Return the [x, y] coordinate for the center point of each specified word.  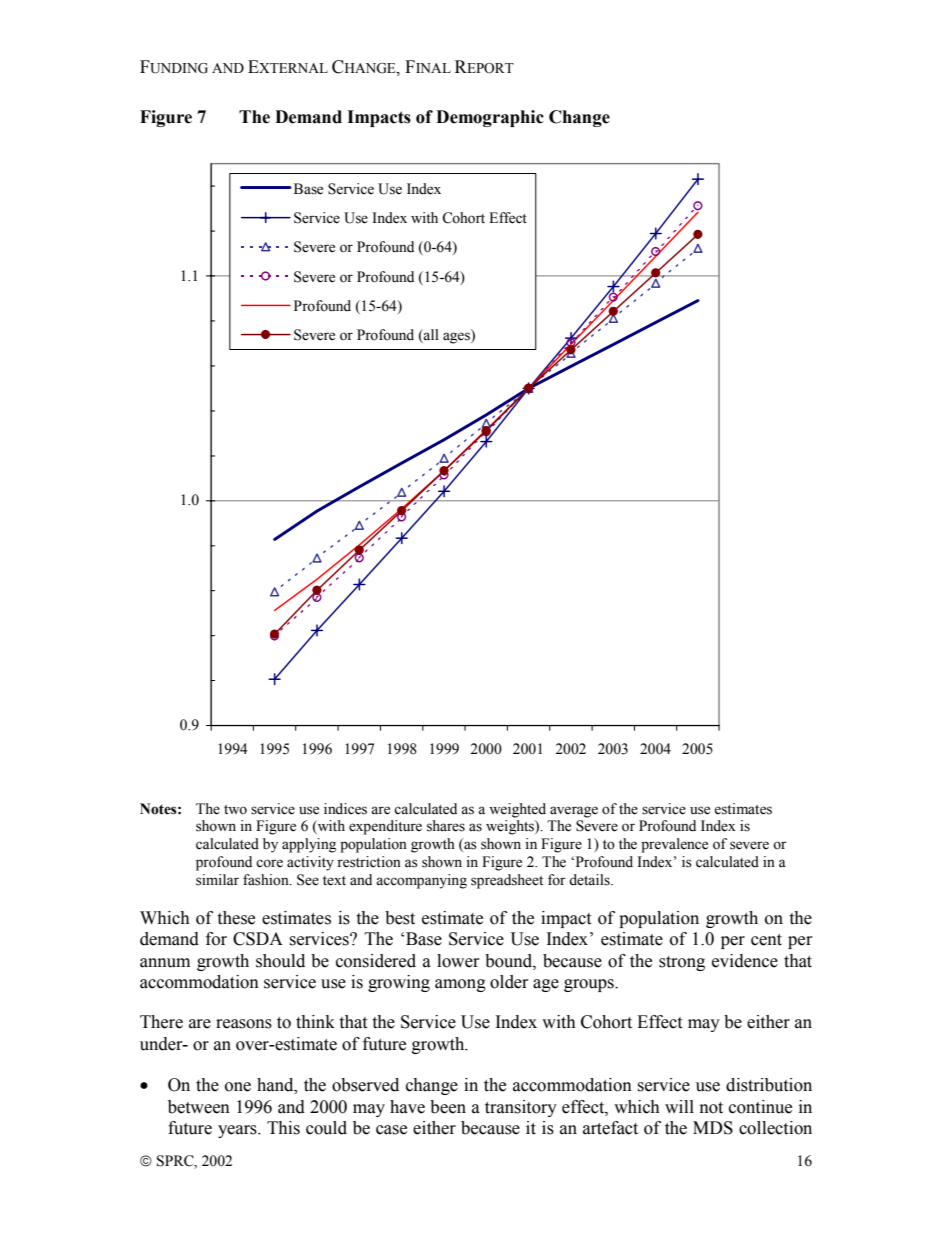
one [238, 1087]
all [430, 336]
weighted [517, 810]
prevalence [674, 845]
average [574, 812]
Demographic [490, 118]
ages [457, 337]
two [235, 810]
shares [446, 826]
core [269, 863]
